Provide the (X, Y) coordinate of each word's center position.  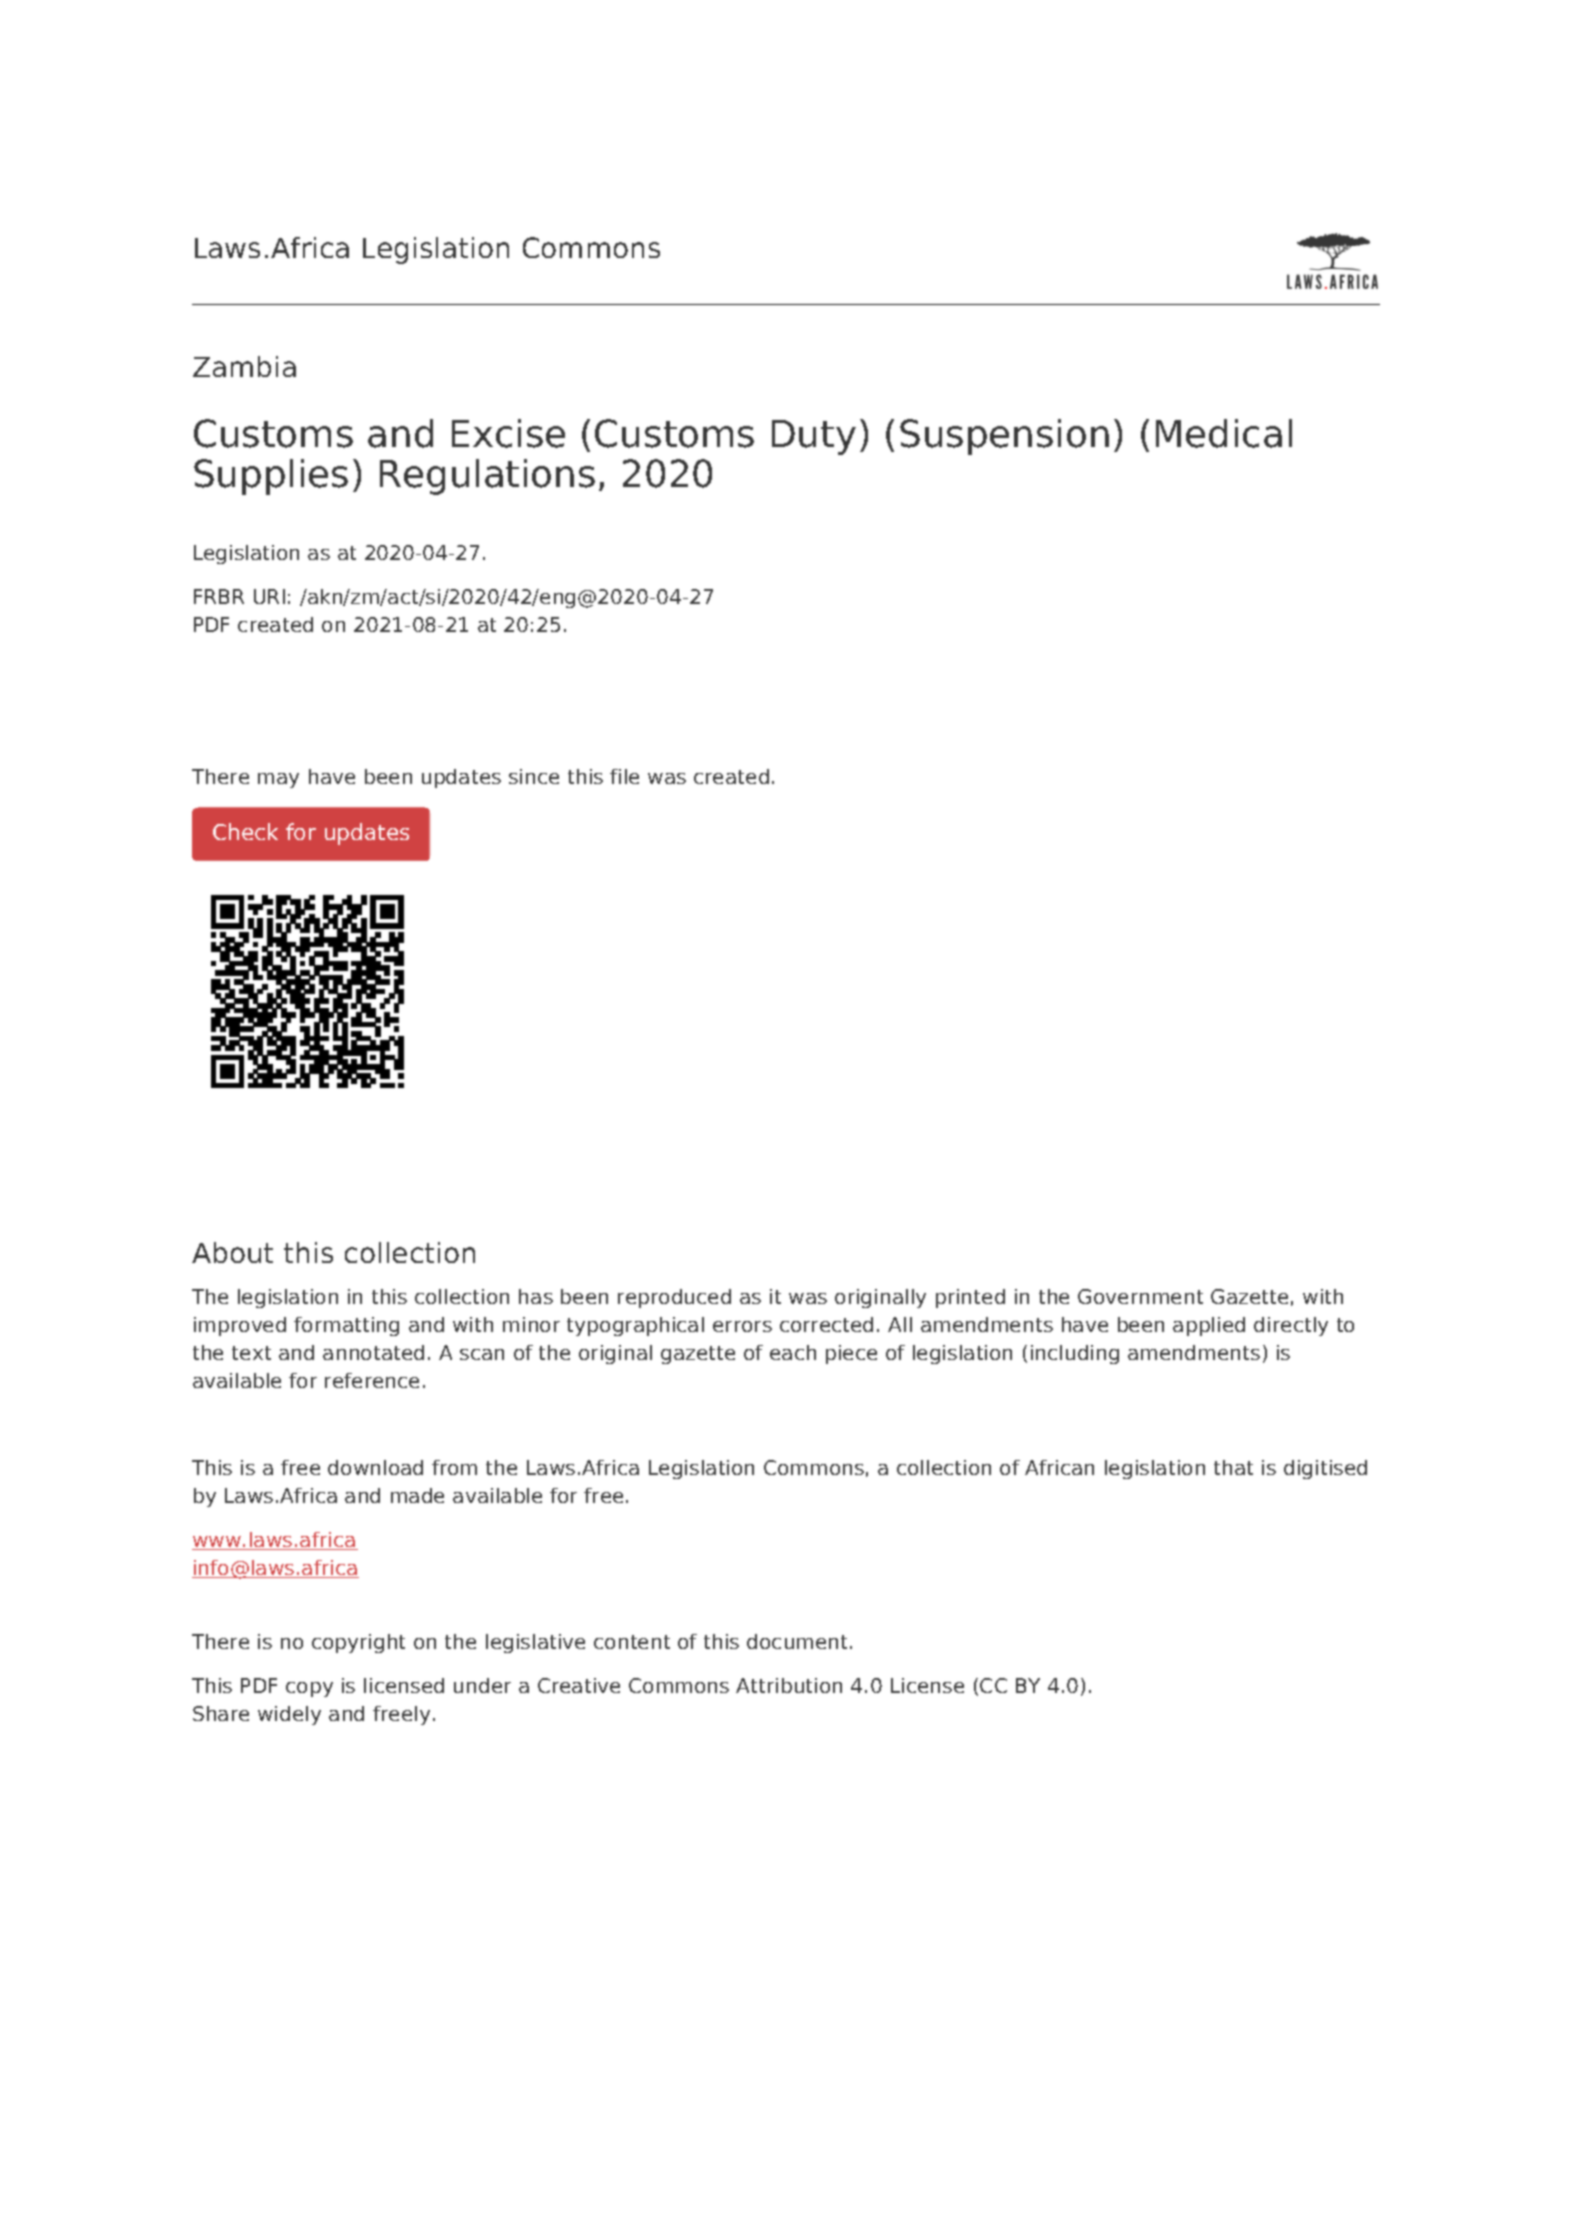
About (232, 1252)
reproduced (674, 1298)
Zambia (244, 366)
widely (289, 1715)
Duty (814, 437)
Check (245, 831)
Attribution (789, 1685)
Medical (1224, 433)
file (624, 776)
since (534, 776)
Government (1140, 1296)
